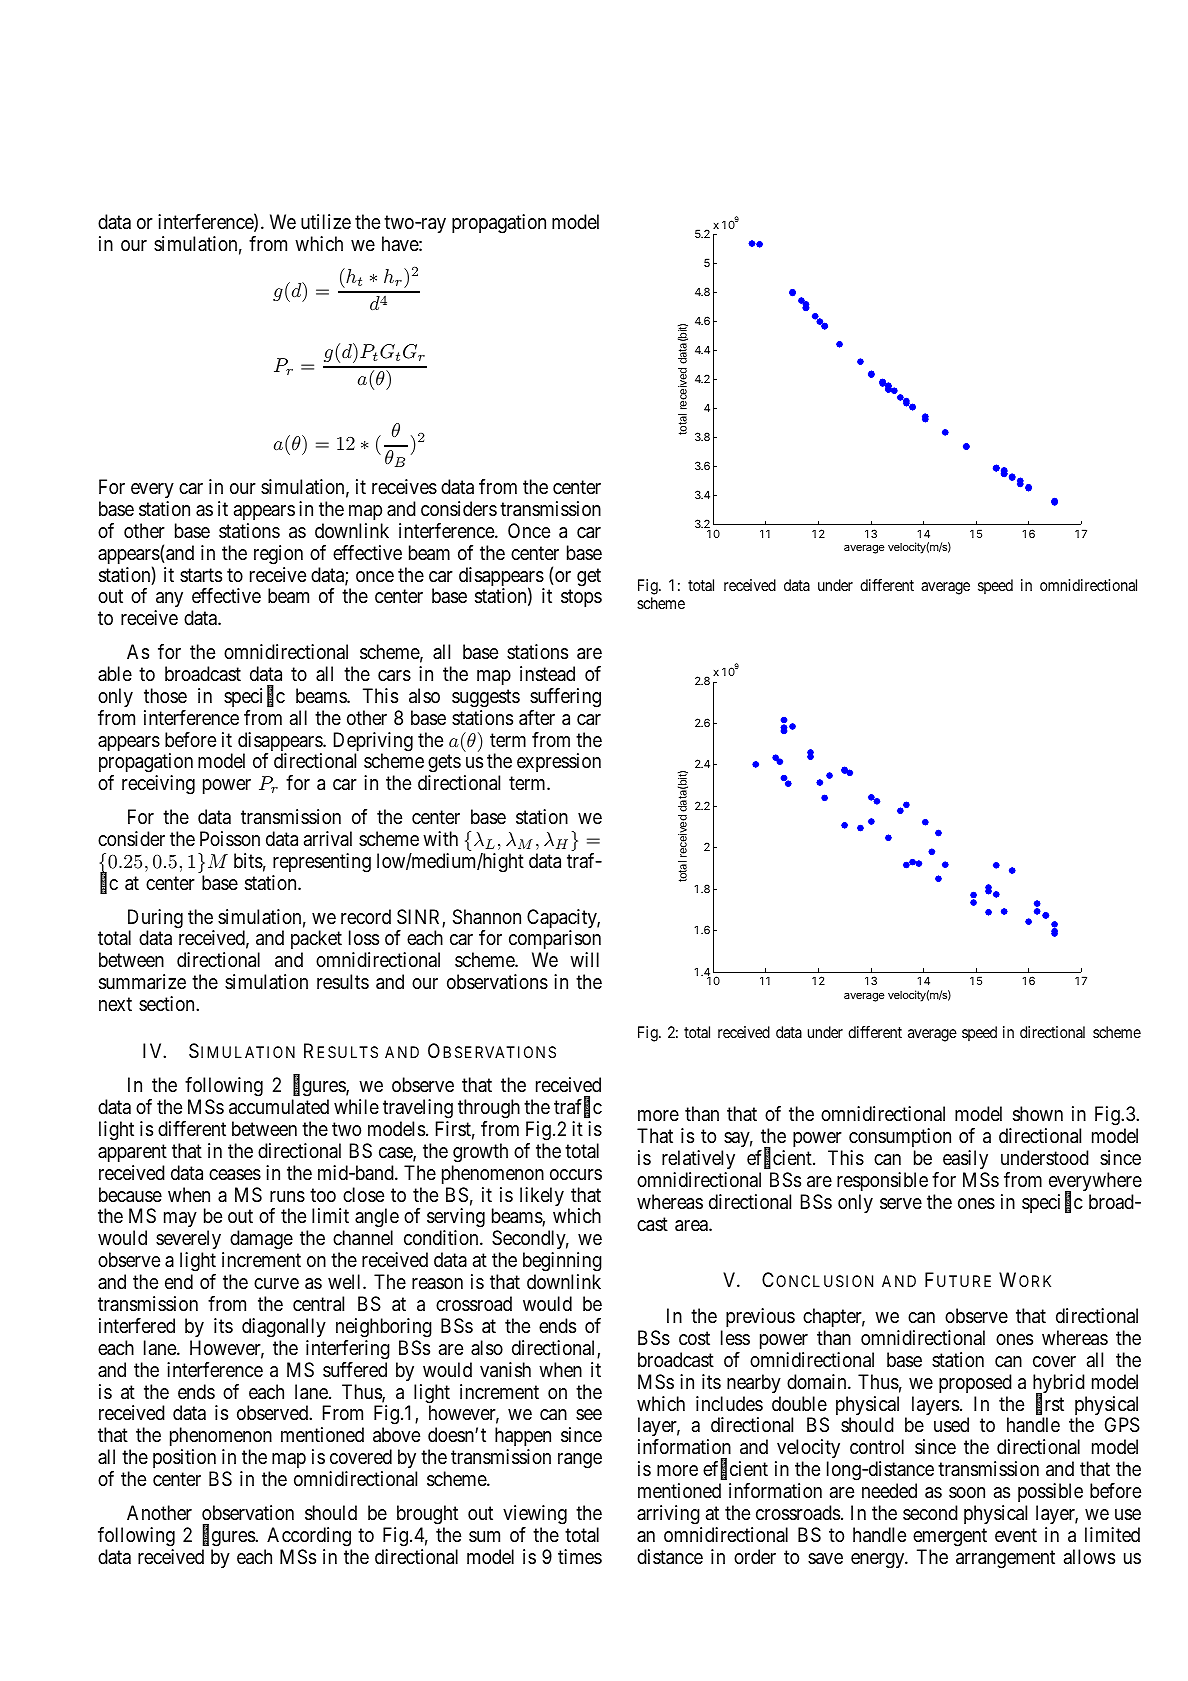 The height and width of the screenshot is (1681, 1188). What do you see at coordinates (965, 1159) in the screenshot?
I see `easily` at bounding box center [965, 1159].
